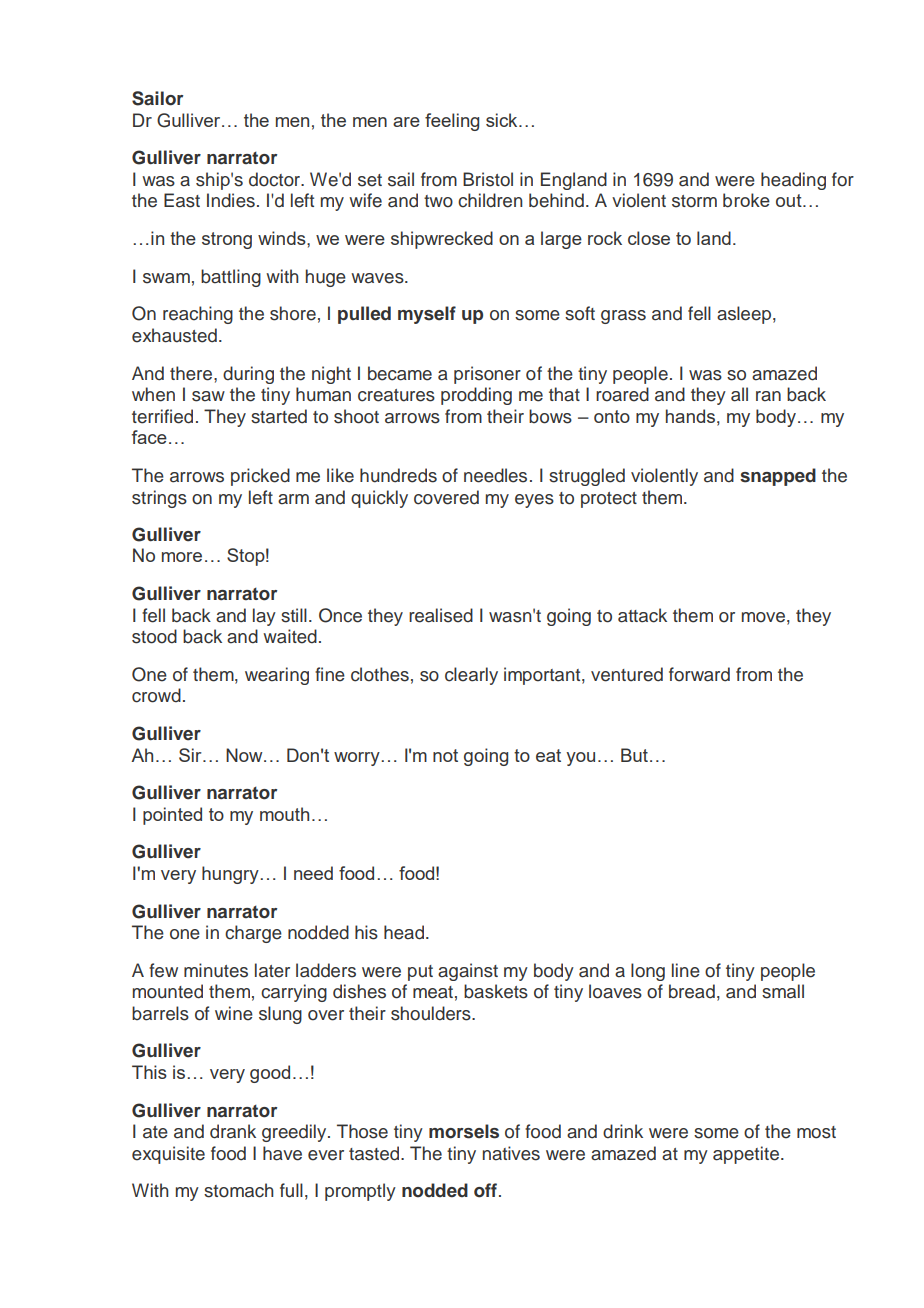  I want to click on appetite, so click(746, 1155).
